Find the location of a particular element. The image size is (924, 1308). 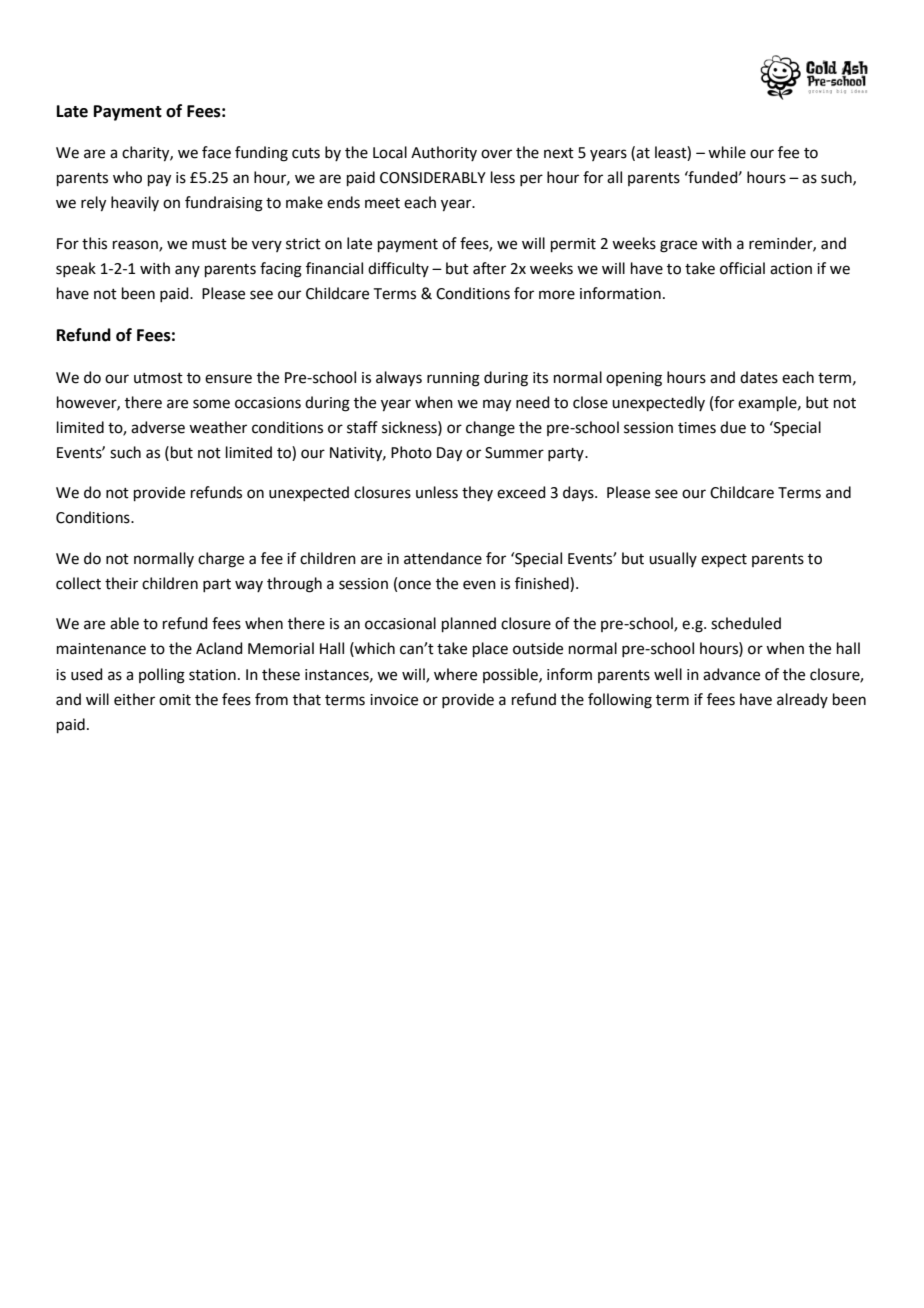

while is located at coordinates (727, 152).
